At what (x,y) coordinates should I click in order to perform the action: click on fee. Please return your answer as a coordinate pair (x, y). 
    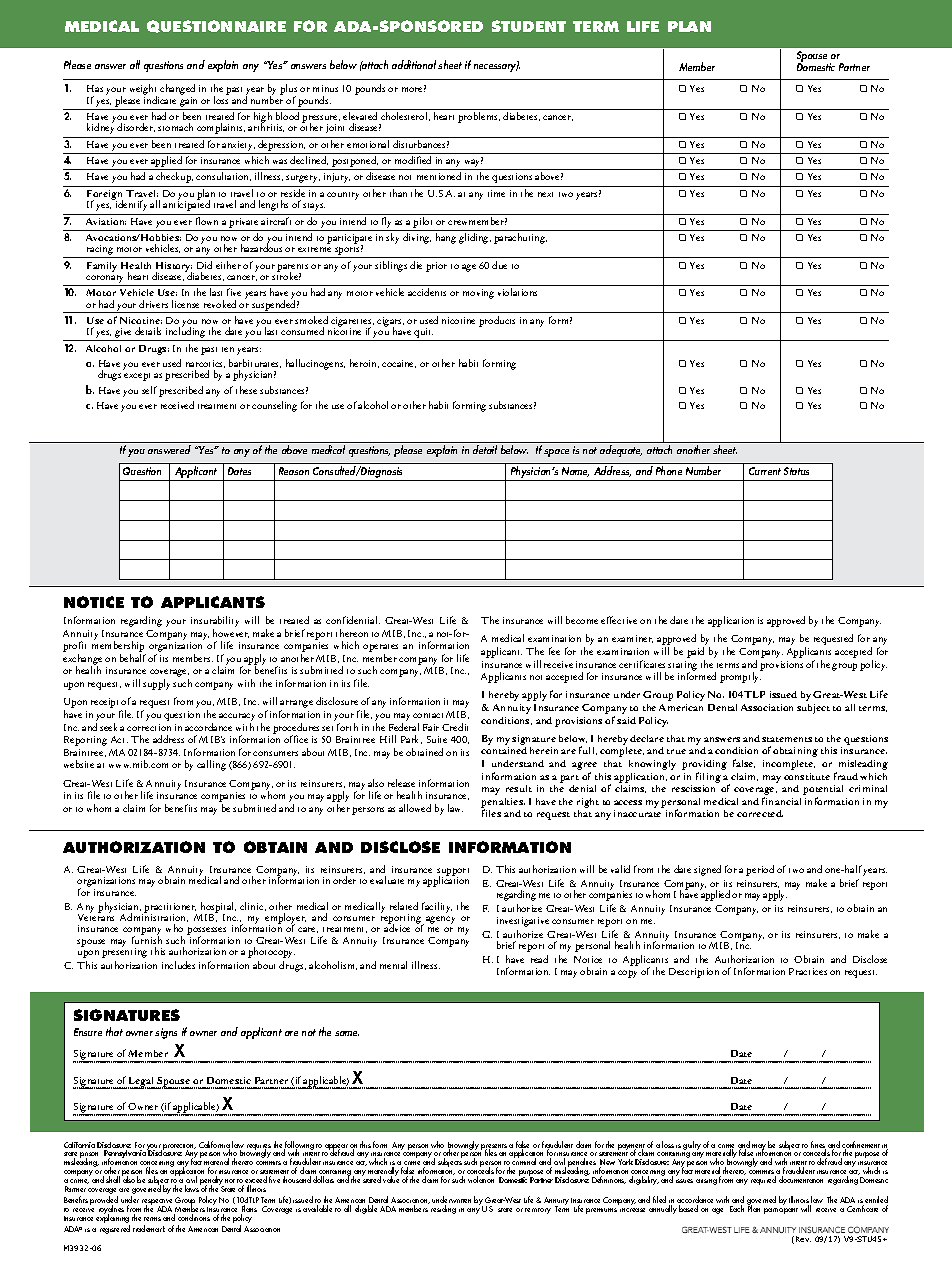
    Looking at the image, I should click on (554, 651).
